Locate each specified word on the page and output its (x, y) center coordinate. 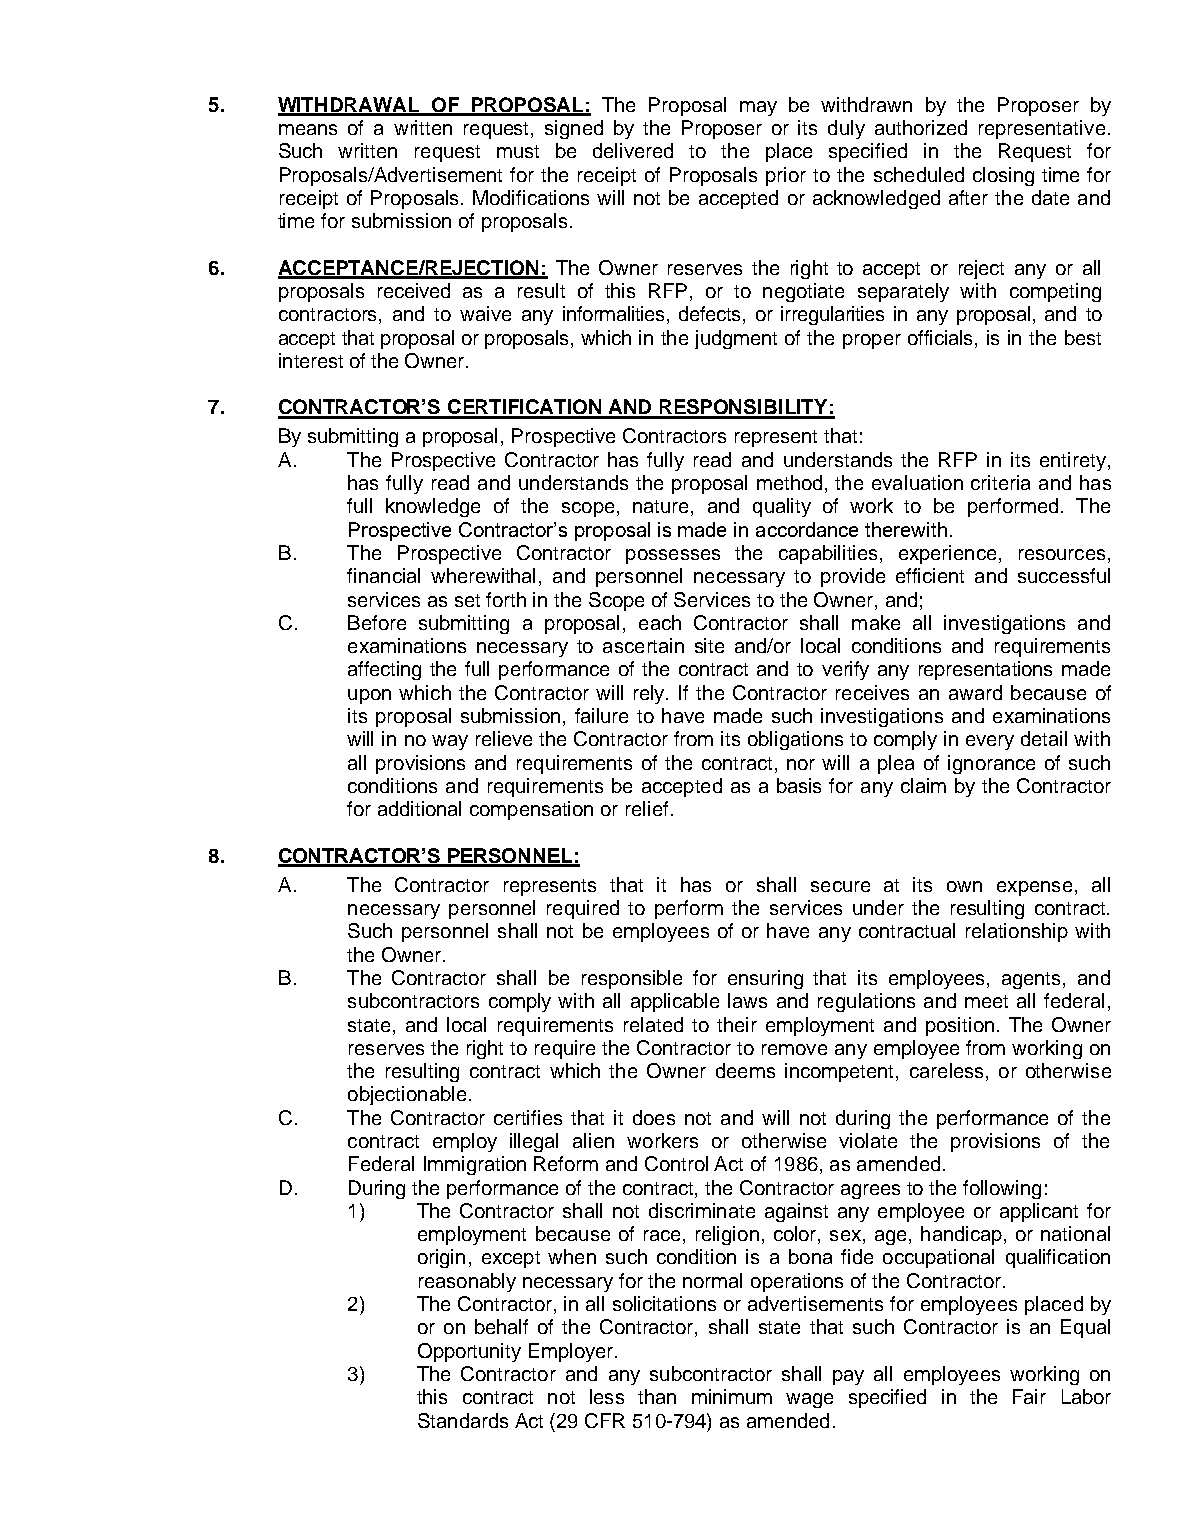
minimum (732, 1396)
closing (1003, 176)
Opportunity (469, 1352)
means (308, 129)
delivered (633, 150)
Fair (1029, 1396)
